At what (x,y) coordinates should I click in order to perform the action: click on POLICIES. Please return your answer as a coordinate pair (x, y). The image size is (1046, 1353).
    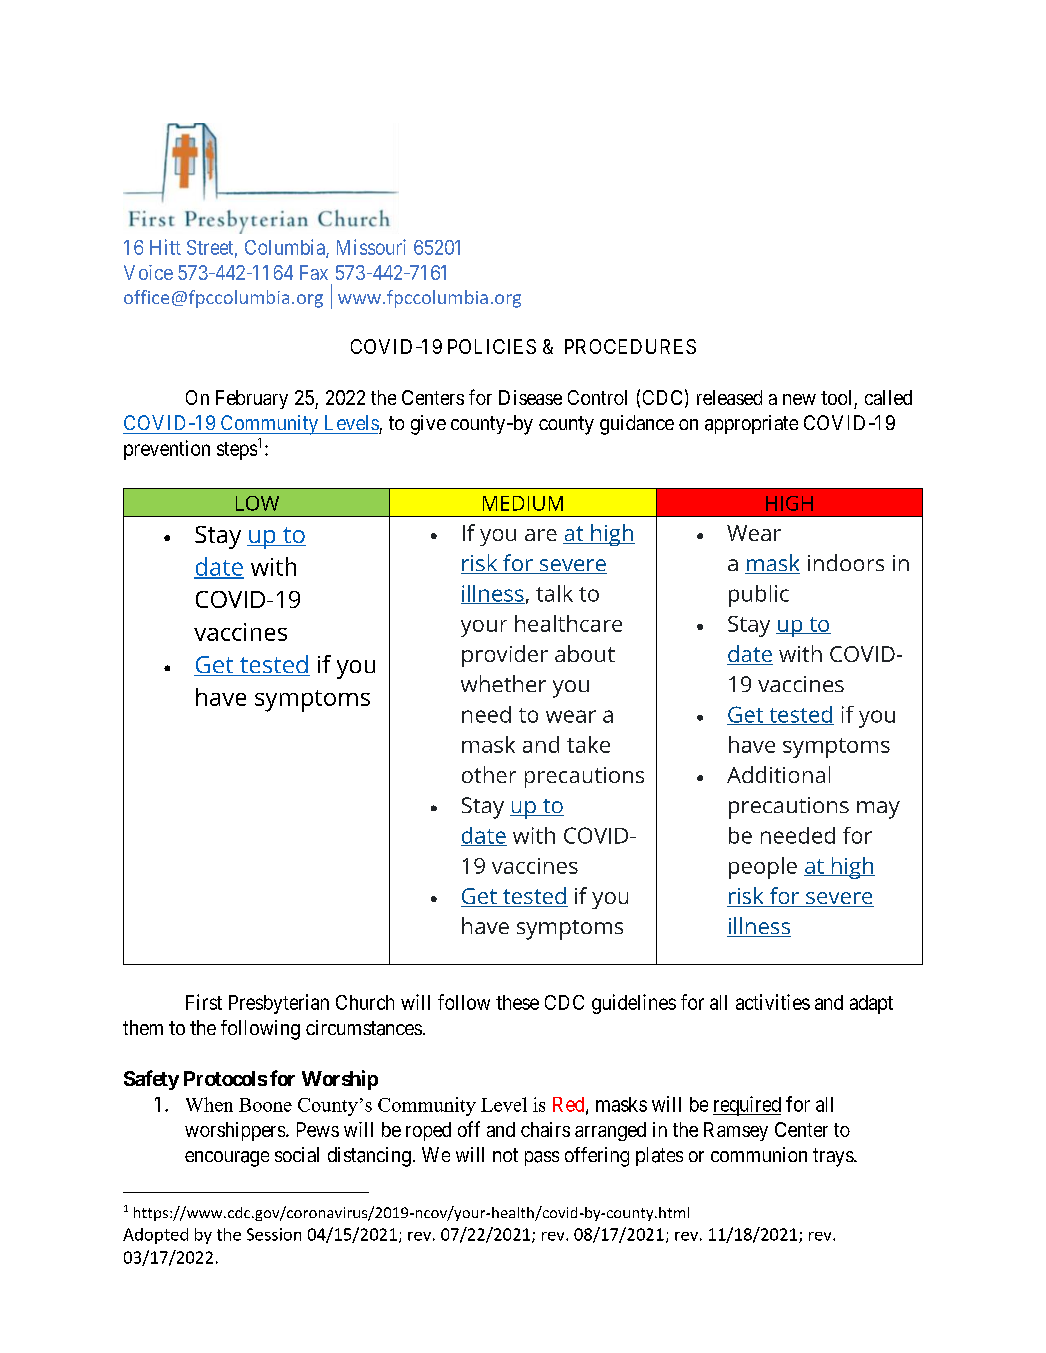
    Looking at the image, I should click on (492, 346).
